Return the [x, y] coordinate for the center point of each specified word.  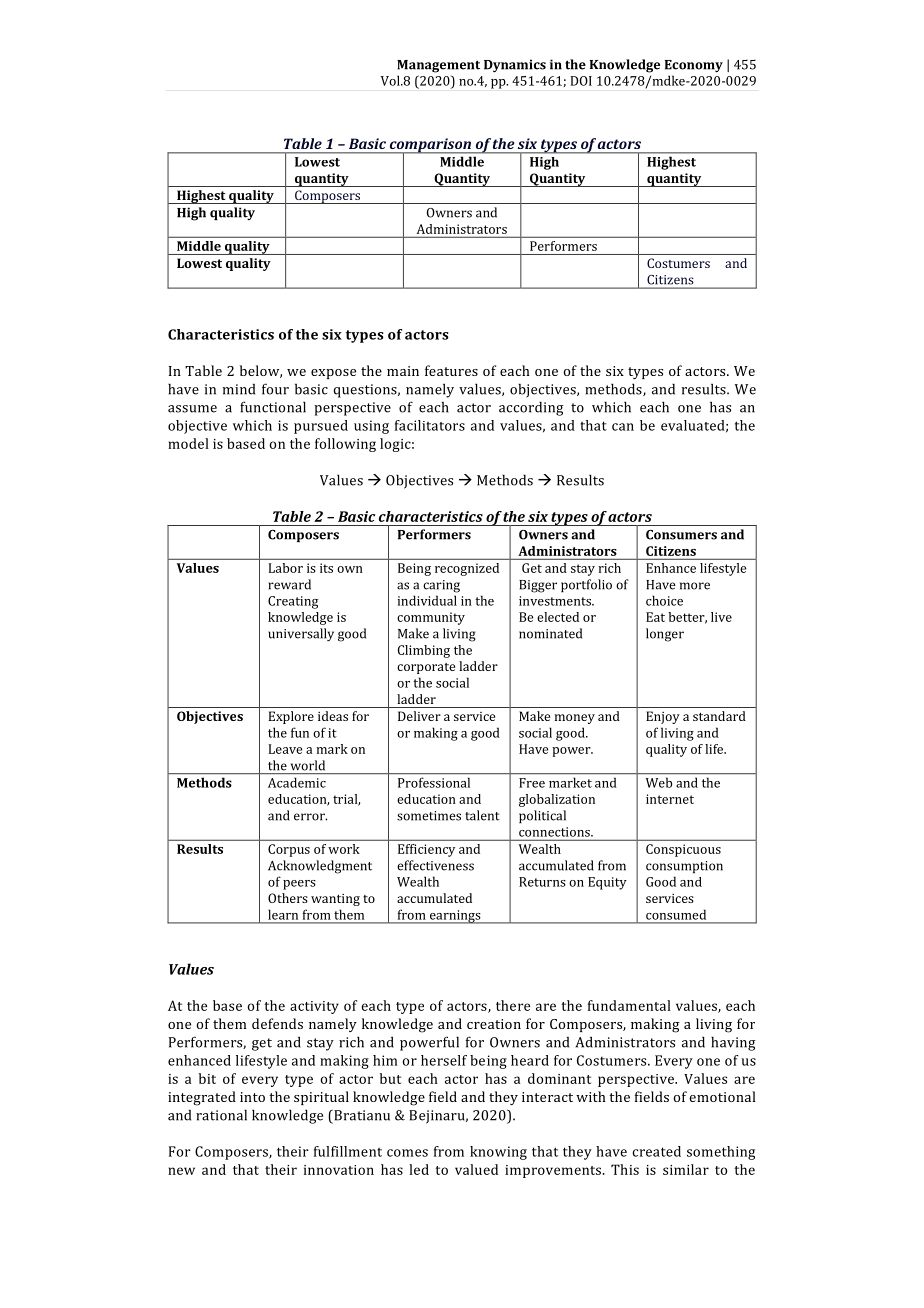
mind [239, 389]
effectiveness [435, 865]
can [623, 427]
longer [665, 635]
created [657, 1151]
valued [476, 1169]
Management [438, 66]
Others [288, 898]
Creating [293, 602]
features [451, 370]
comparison [430, 146]
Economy [694, 66]
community [431, 618]
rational [221, 1115]
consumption [684, 867]
